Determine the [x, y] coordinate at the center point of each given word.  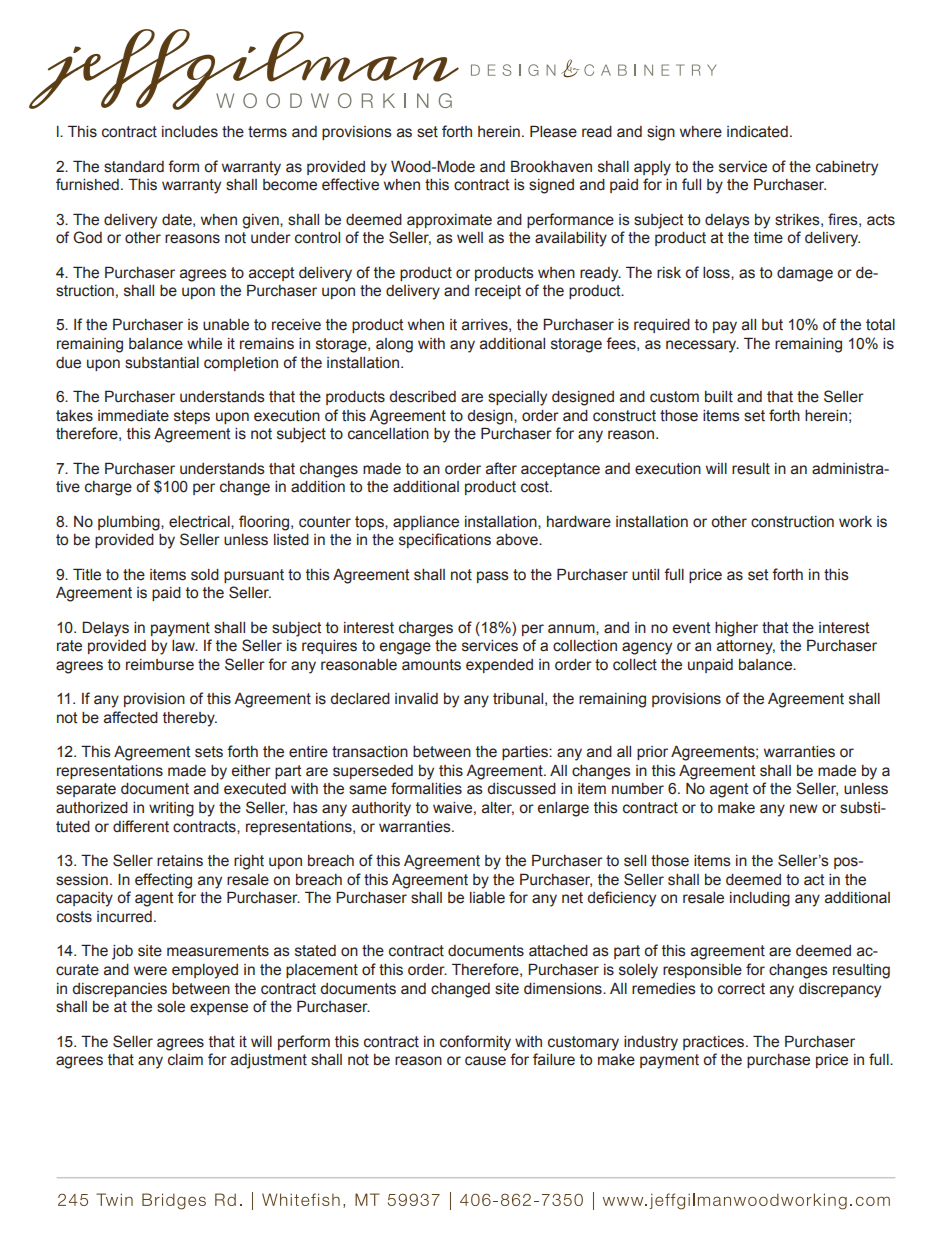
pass [493, 577]
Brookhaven [551, 166]
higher [736, 629]
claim [185, 1060]
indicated [757, 132]
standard [134, 167]
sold [205, 575]
